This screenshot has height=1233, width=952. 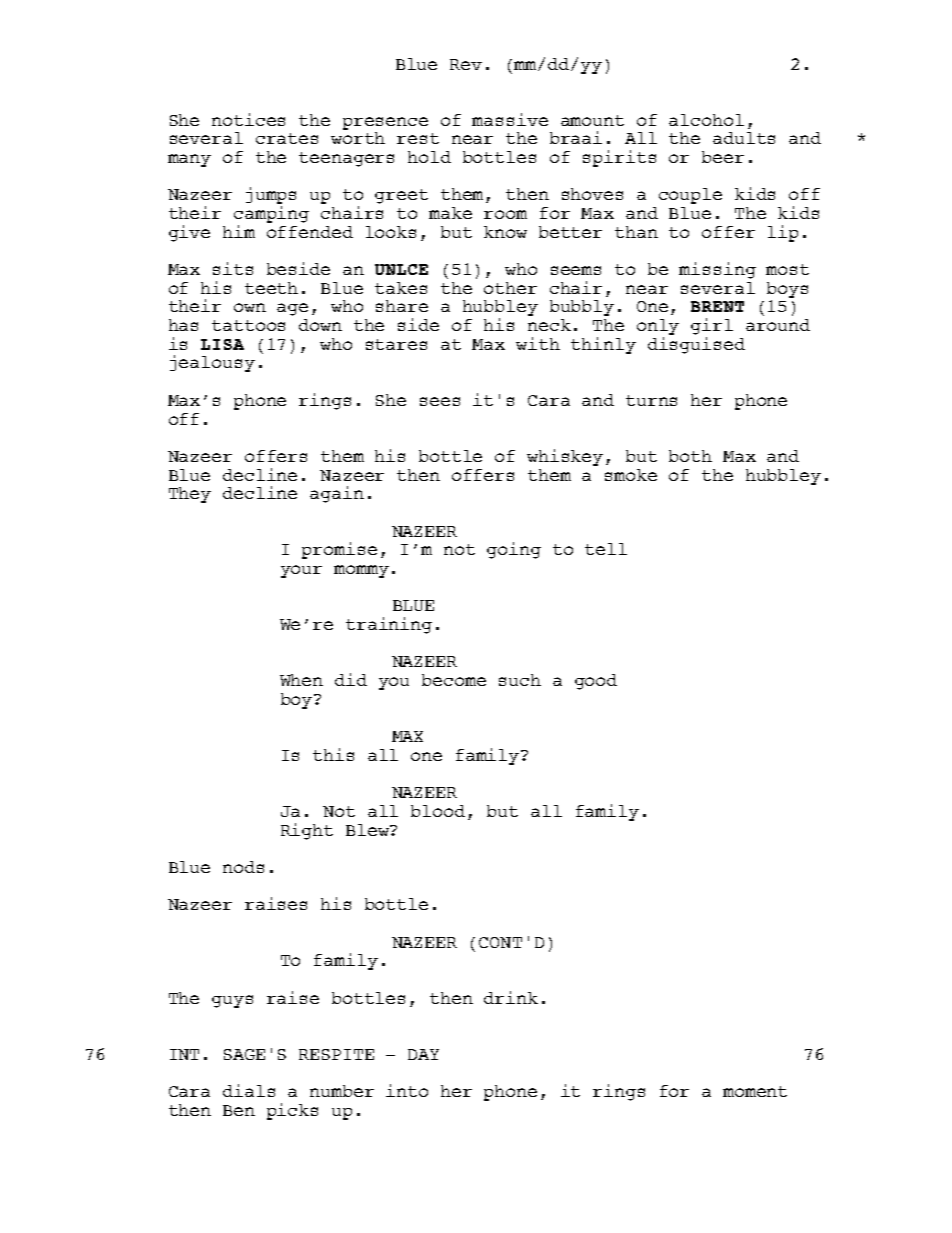 What do you see at coordinates (287, 138) in the screenshot?
I see `crates` at bounding box center [287, 138].
